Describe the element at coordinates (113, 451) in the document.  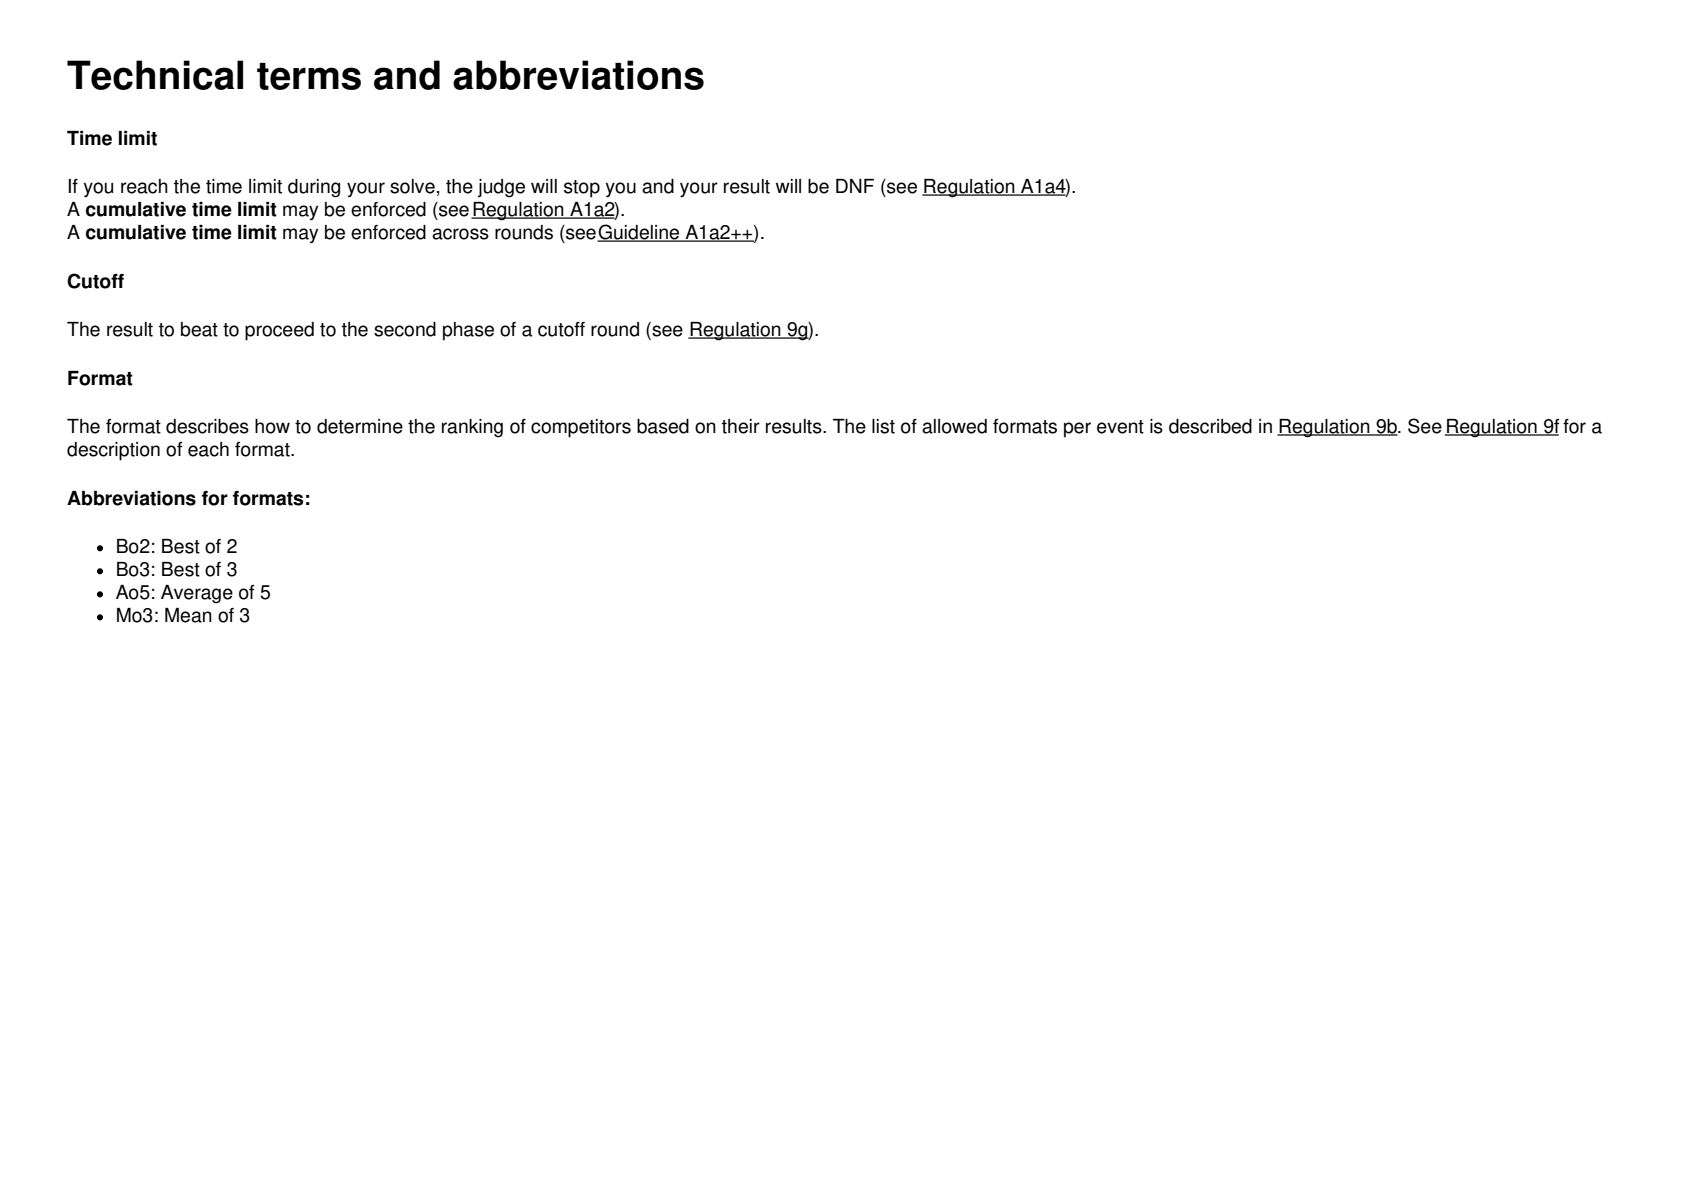
I see `description` at that location.
